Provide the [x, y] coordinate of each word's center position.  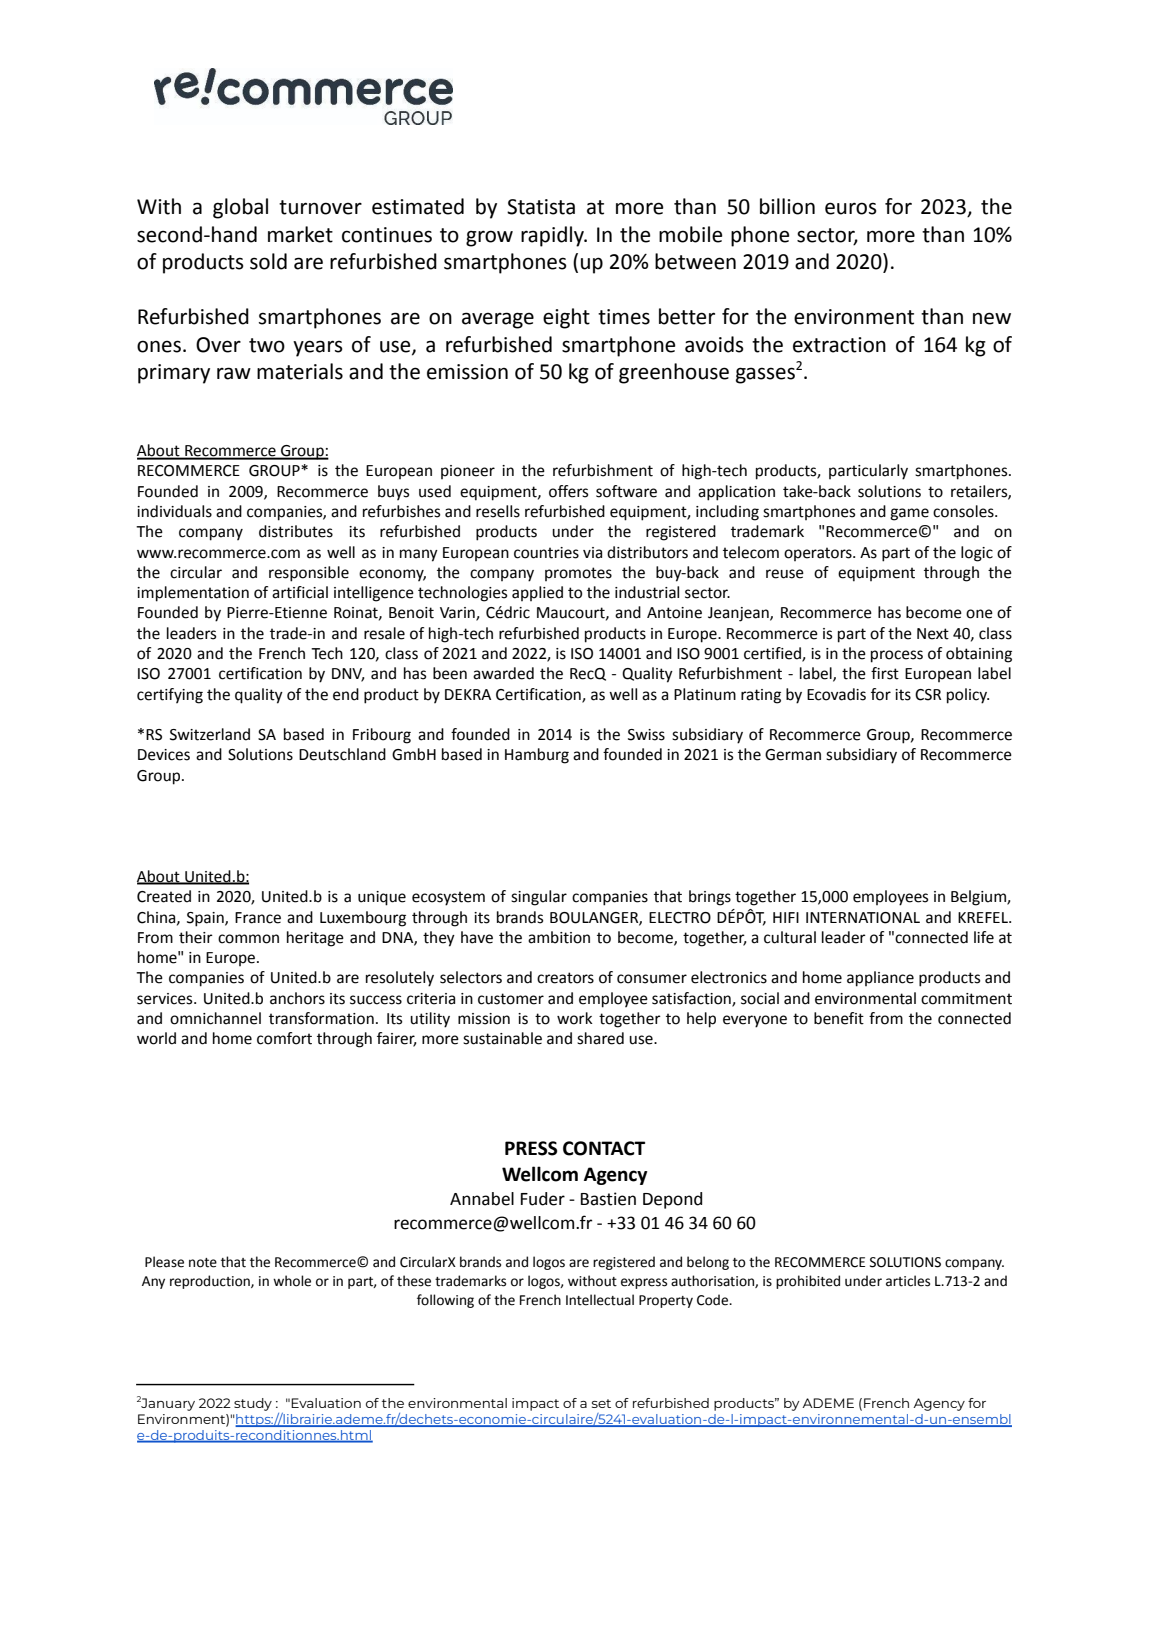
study [253, 1404]
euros [851, 208]
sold [268, 261]
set [601, 1403]
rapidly [553, 236]
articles [908, 1281]
